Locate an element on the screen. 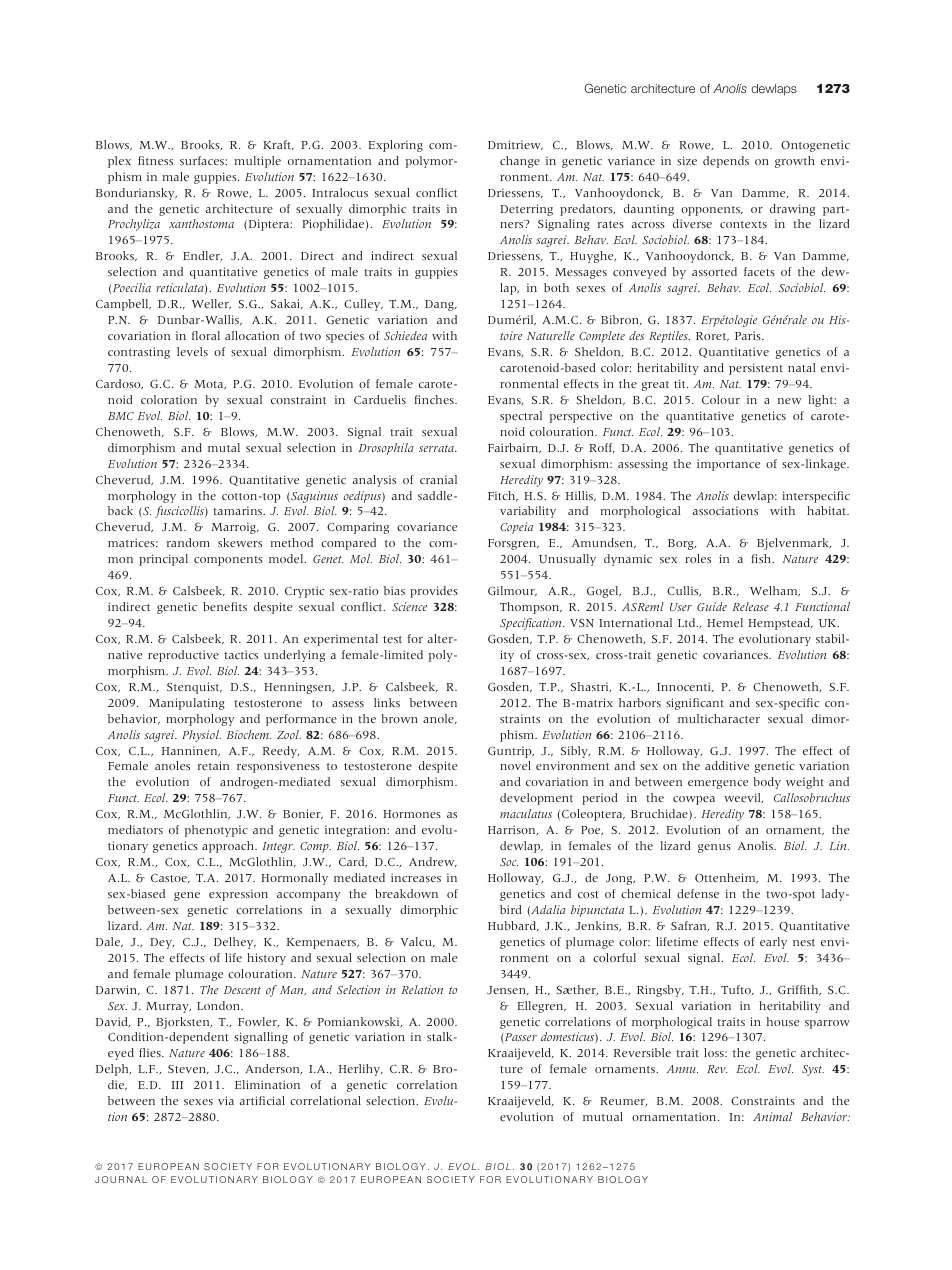 The height and width of the screenshot is (1270, 952). change is located at coordinates (520, 162).
